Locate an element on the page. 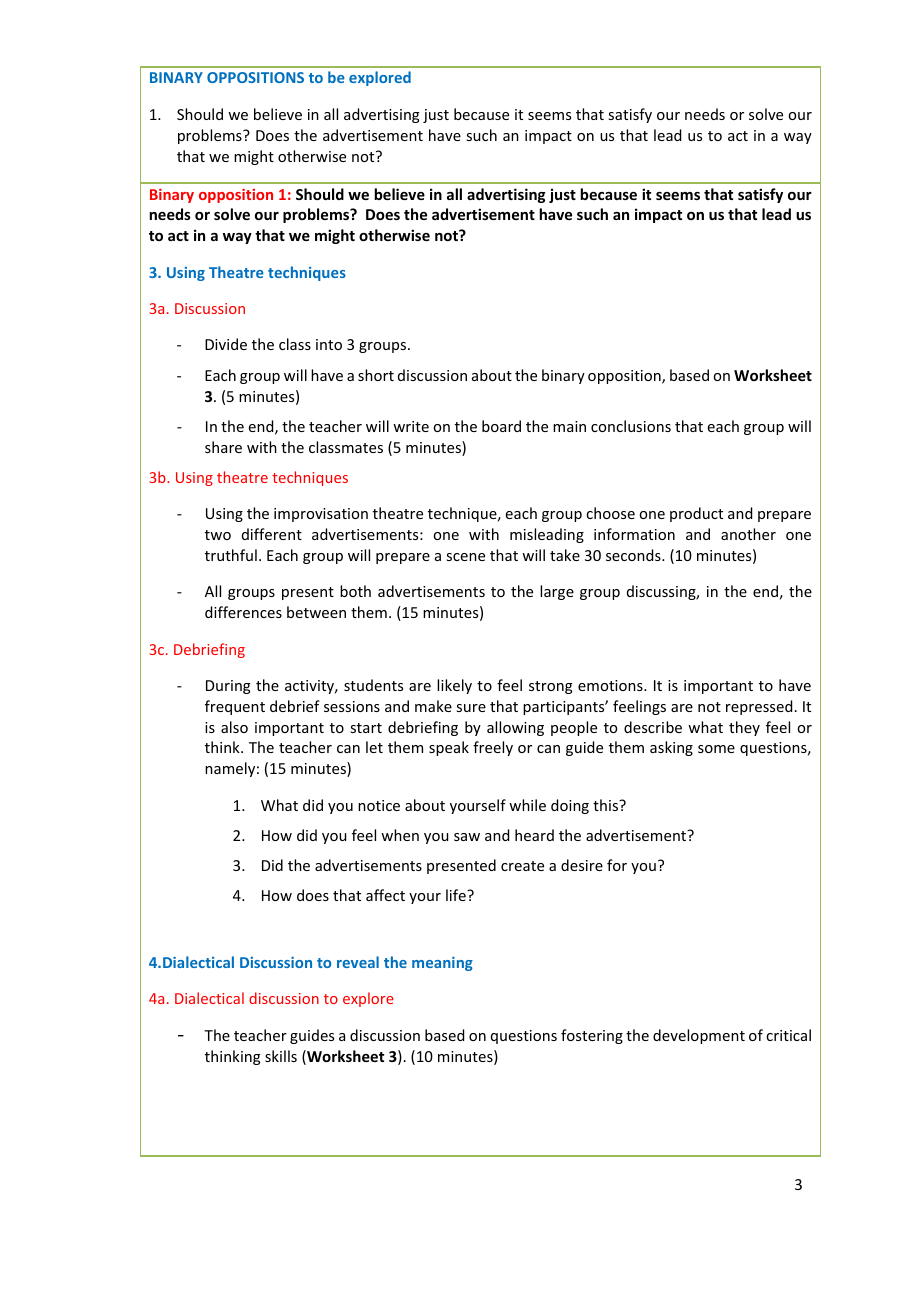 The width and height of the document is (924, 1308). conclusions is located at coordinates (631, 426).
